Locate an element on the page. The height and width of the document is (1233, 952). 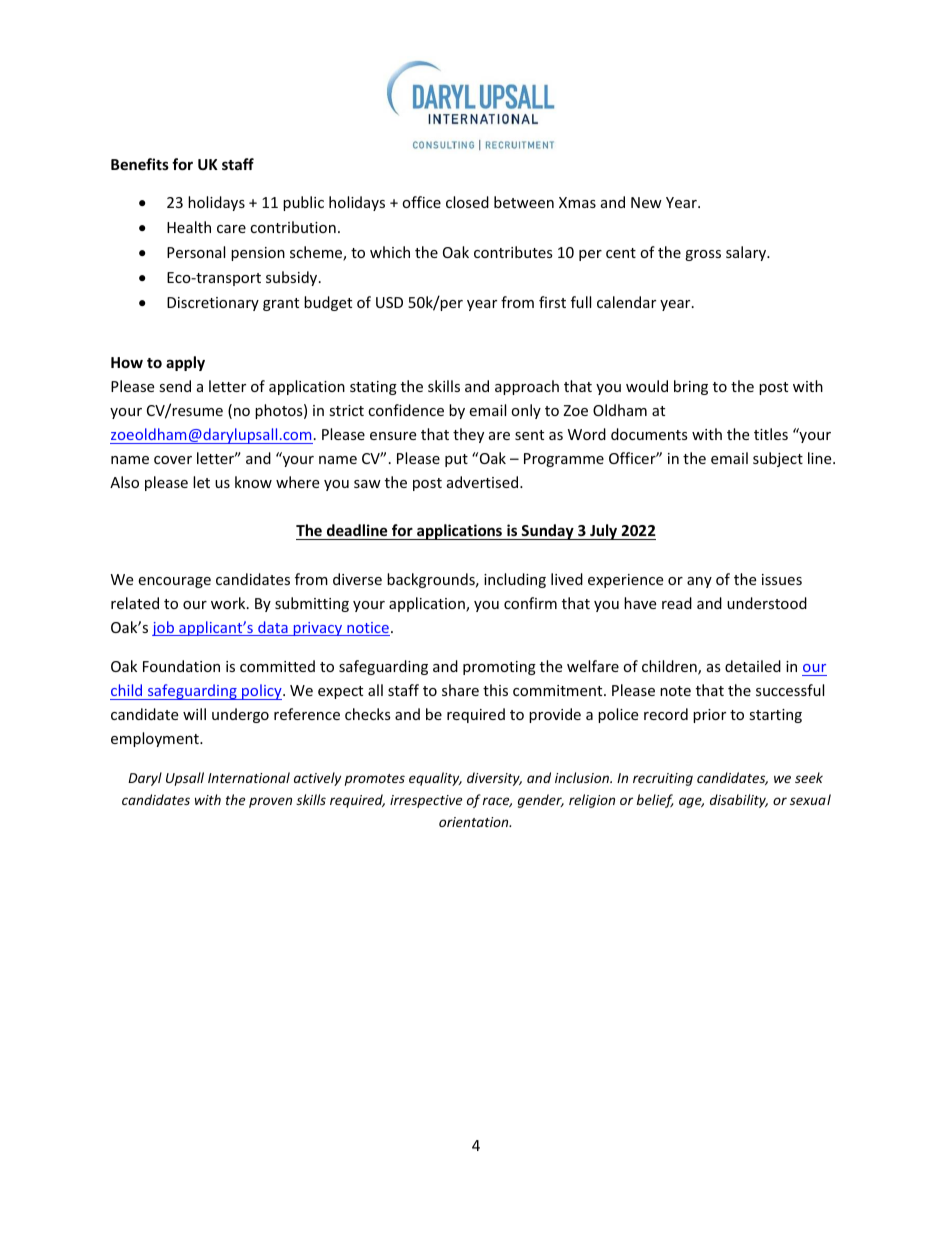
New is located at coordinates (646, 202).
